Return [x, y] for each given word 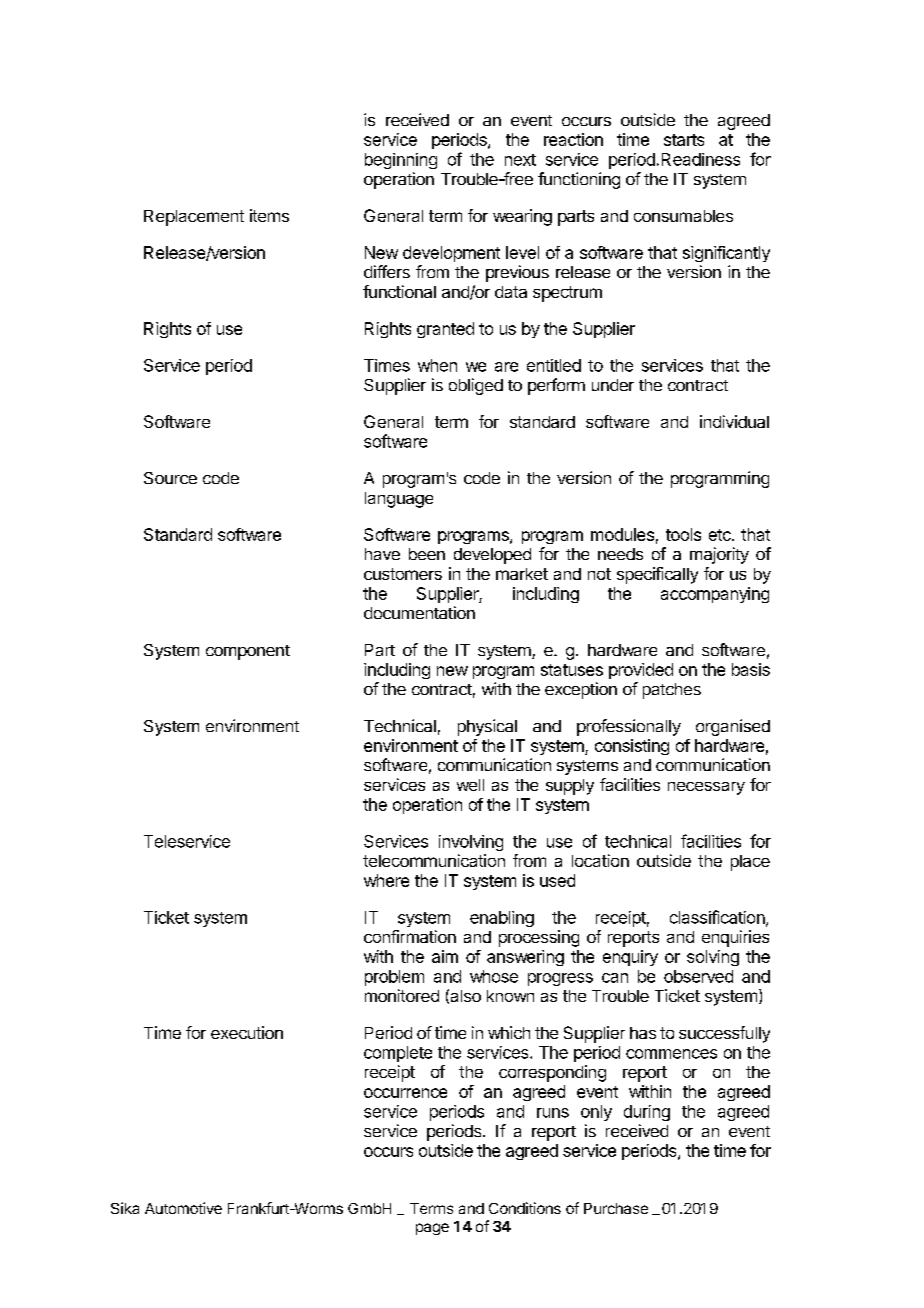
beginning [401, 161]
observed [698, 976]
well [470, 785]
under [613, 385]
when [437, 365]
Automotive [183, 1208]
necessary [706, 788]
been [427, 554]
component [248, 652]
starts [684, 140]
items [269, 215]
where [386, 880]
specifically [657, 575]
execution [247, 1032]
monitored [402, 995]
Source [170, 478]
